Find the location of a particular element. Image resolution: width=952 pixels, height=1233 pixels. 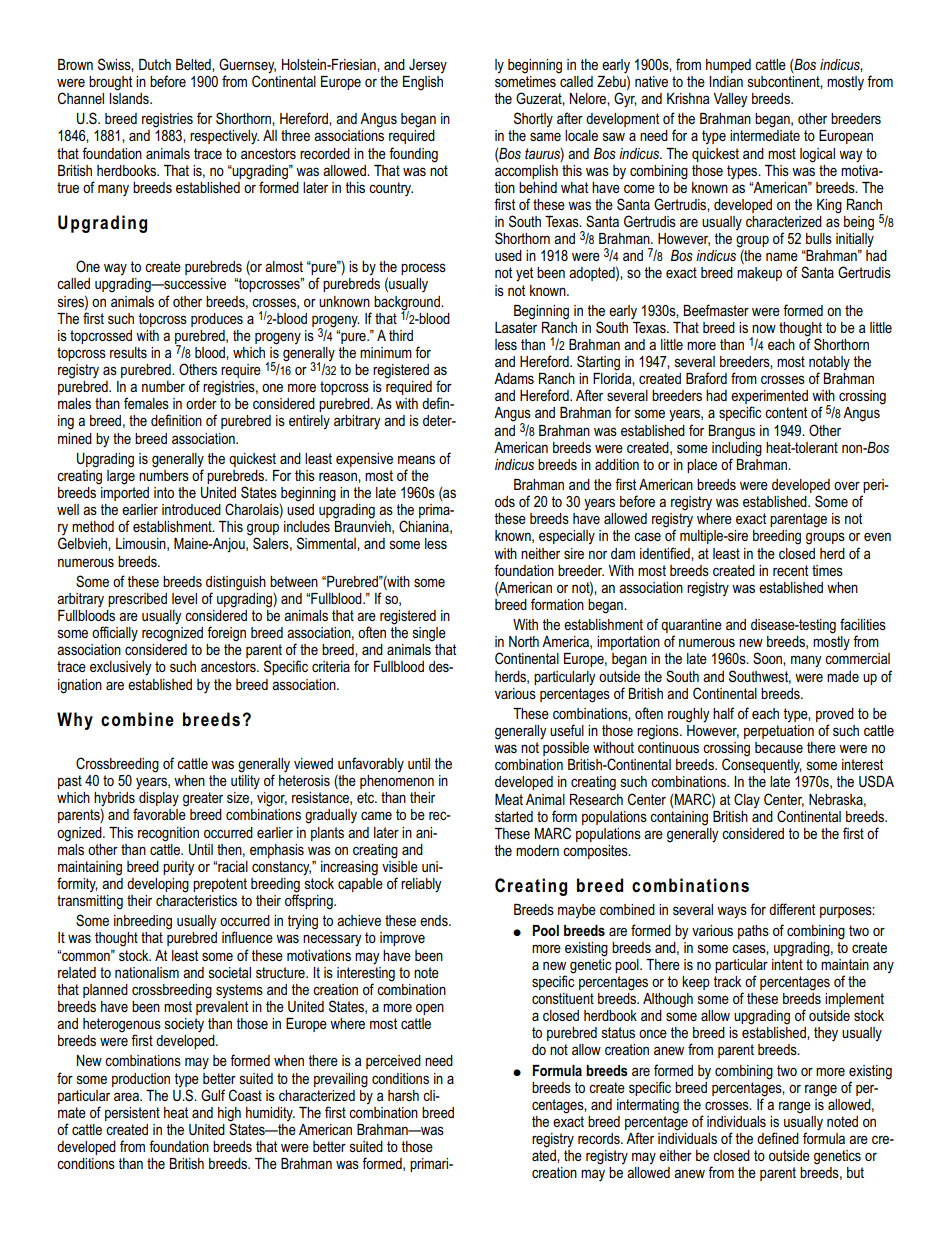

Dutch is located at coordinates (155, 64).
